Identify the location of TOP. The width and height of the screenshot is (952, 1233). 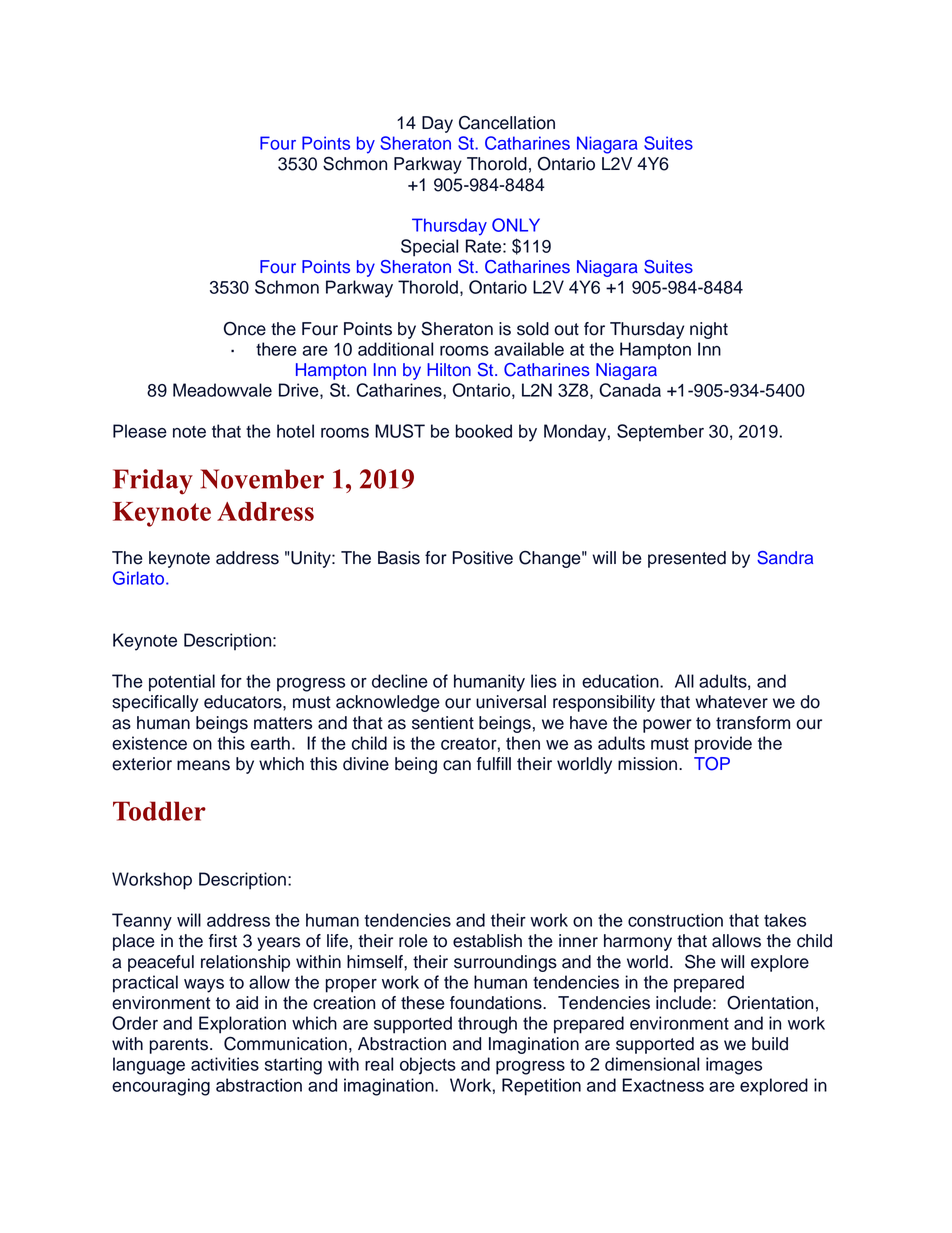
(712, 764).
